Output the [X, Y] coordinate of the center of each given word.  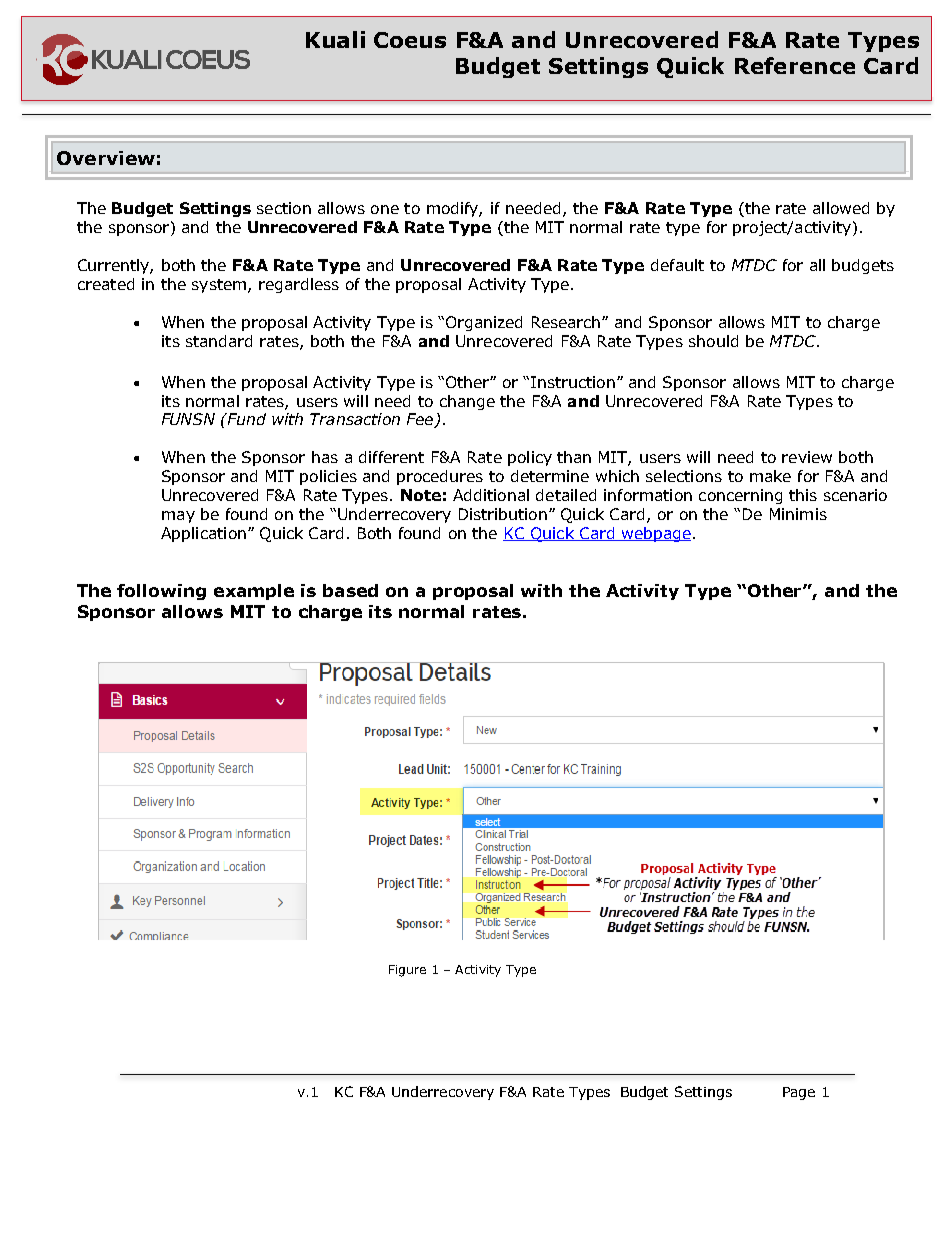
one [385, 209]
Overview [106, 158]
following [161, 592]
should [713, 341]
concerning [740, 496]
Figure [407, 971]
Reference [795, 65]
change [467, 402]
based [350, 590]
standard [219, 341]
